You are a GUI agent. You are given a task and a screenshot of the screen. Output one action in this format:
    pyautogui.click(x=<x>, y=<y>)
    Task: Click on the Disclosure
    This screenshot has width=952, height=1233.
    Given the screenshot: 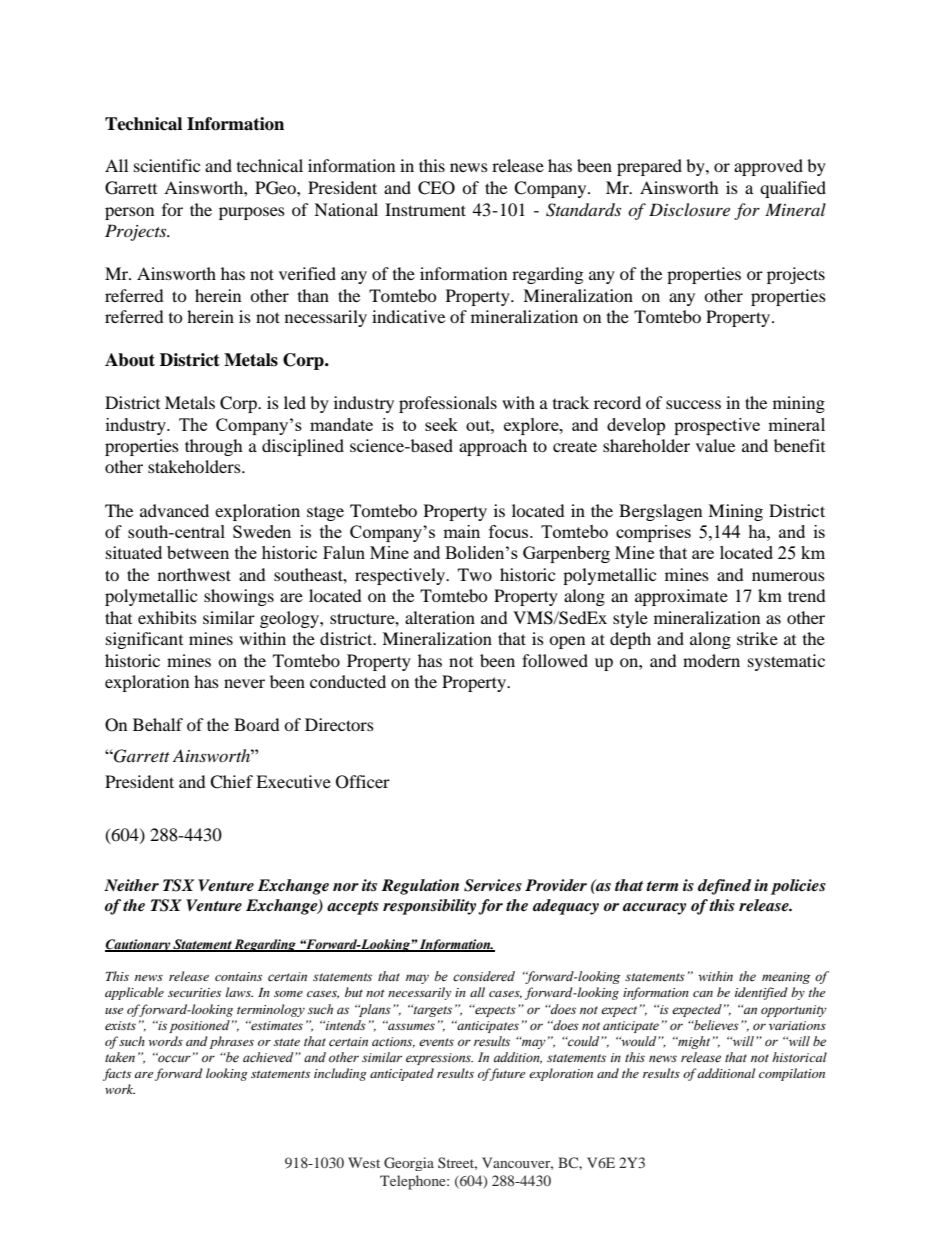 What is the action you would take?
    pyautogui.click(x=689, y=209)
